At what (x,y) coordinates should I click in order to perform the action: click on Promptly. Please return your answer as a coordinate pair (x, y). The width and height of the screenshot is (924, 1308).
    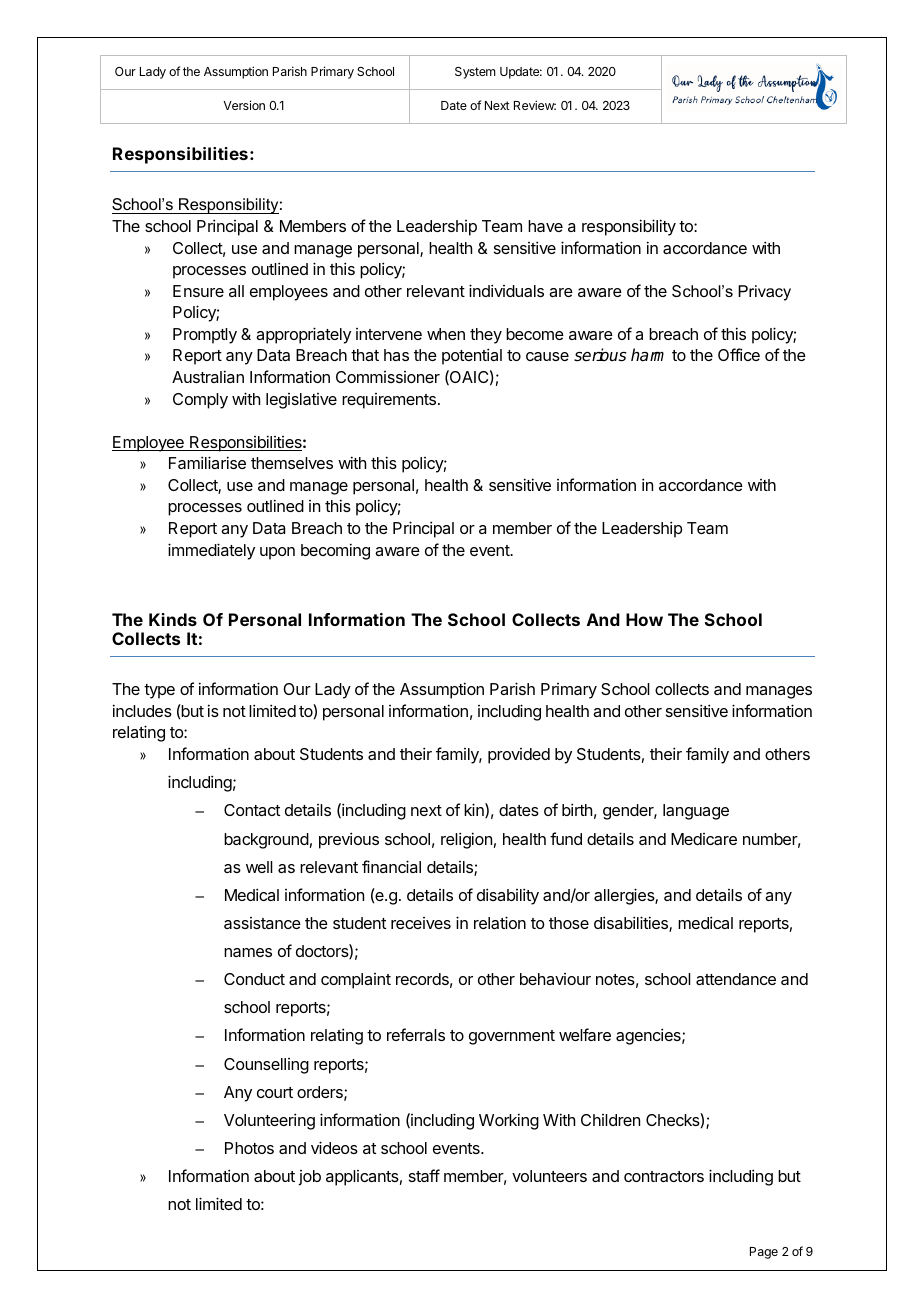
    Looking at the image, I should click on (205, 336).
